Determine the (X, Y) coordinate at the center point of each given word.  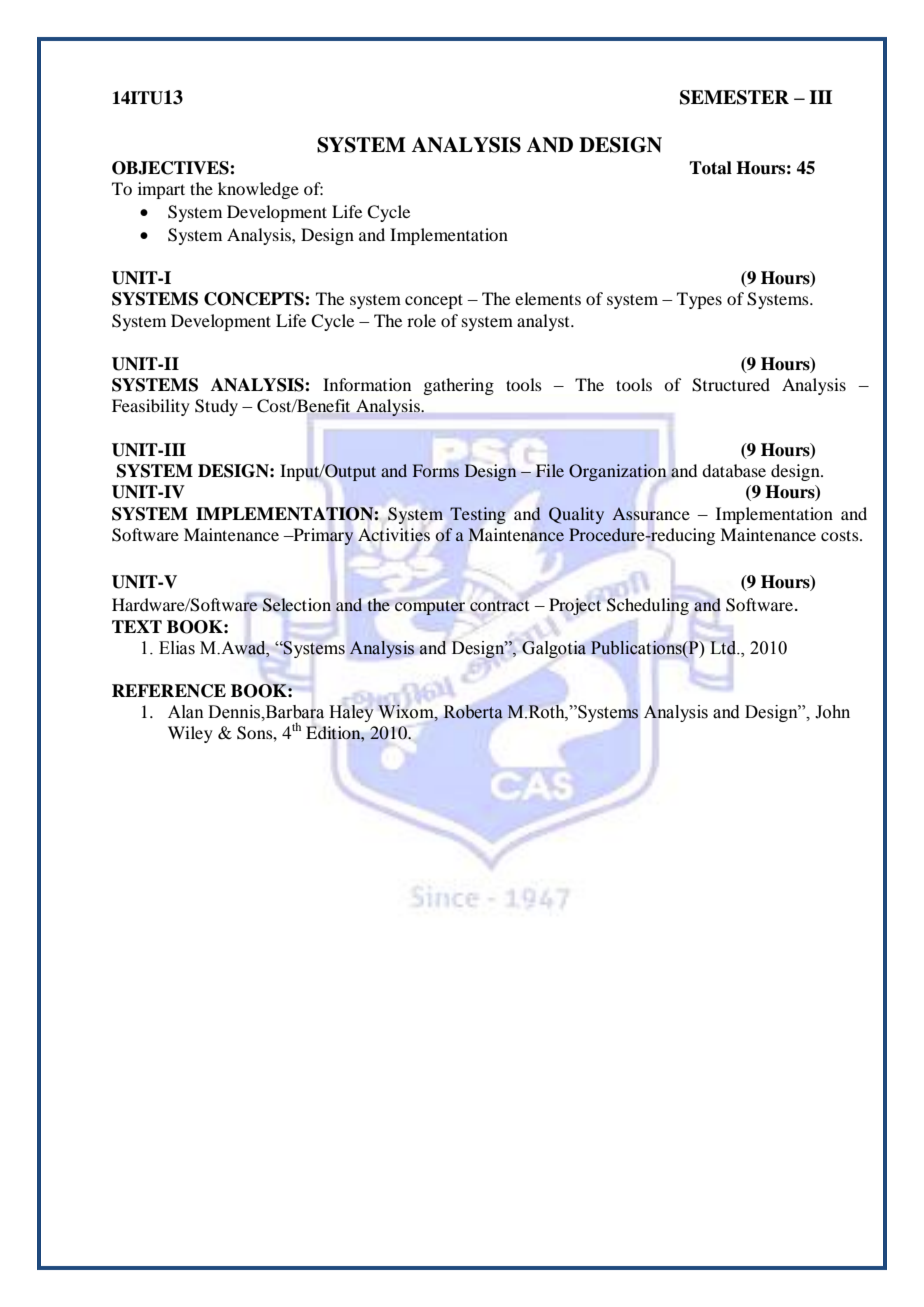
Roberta (473, 712)
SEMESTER (734, 97)
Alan (186, 712)
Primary (322, 536)
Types (699, 300)
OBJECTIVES (171, 168)
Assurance (651, 514)
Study (216, 407)
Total (710, 168)
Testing (478, 515)
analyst (544, 322)
